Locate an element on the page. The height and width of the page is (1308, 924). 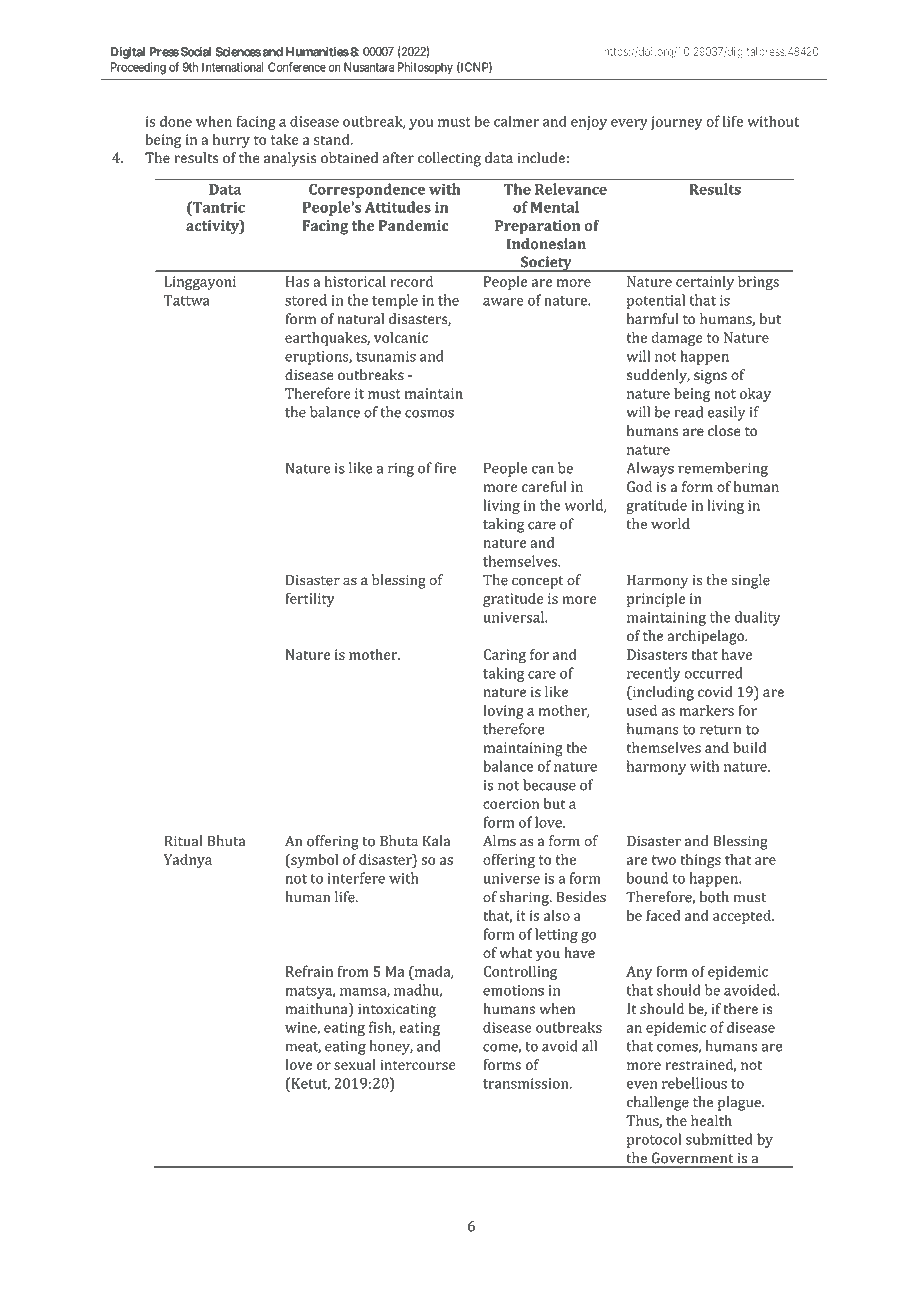
damage is located at coordinates (677, 339).
